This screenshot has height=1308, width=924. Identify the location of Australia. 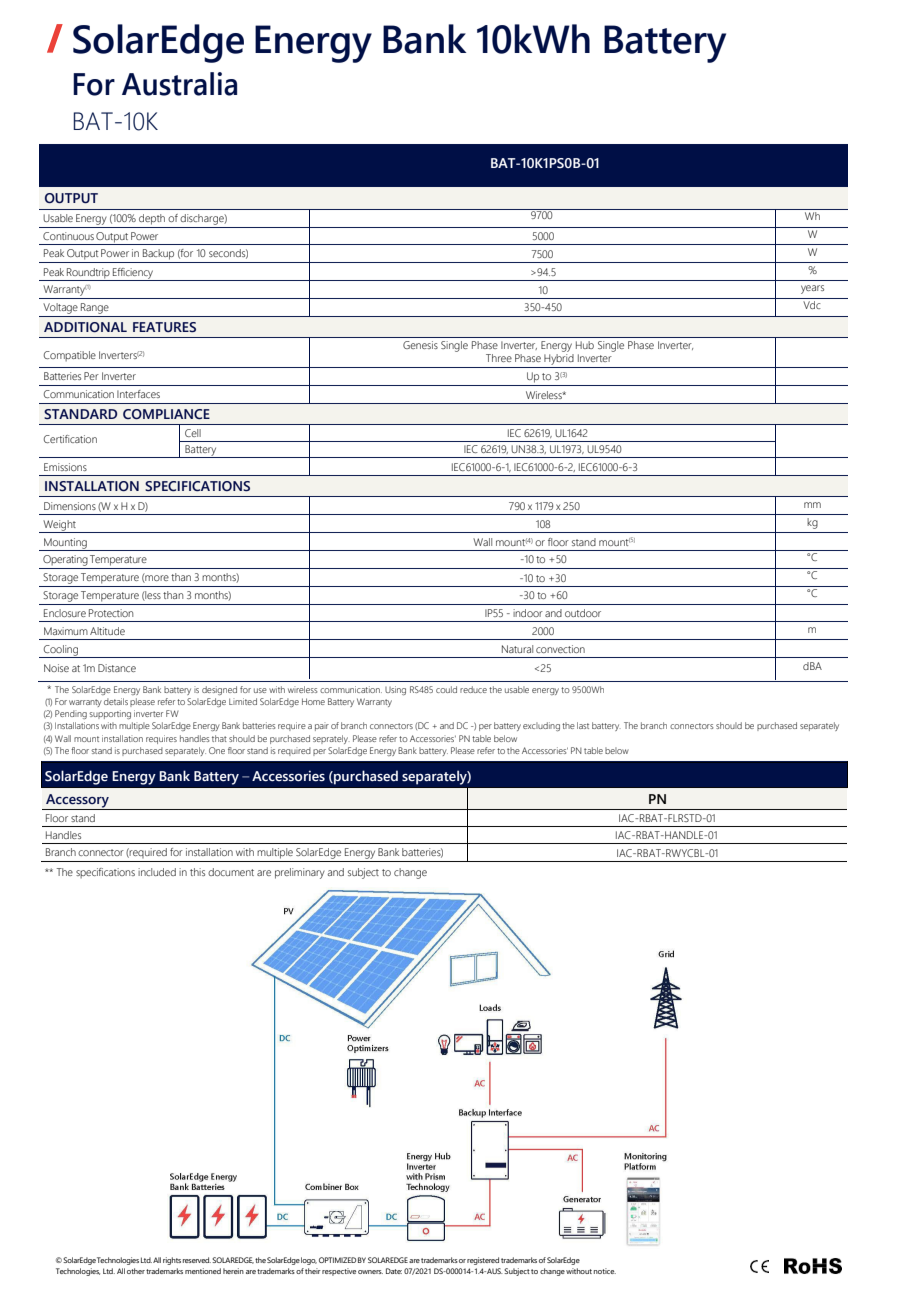
(179, 84).
